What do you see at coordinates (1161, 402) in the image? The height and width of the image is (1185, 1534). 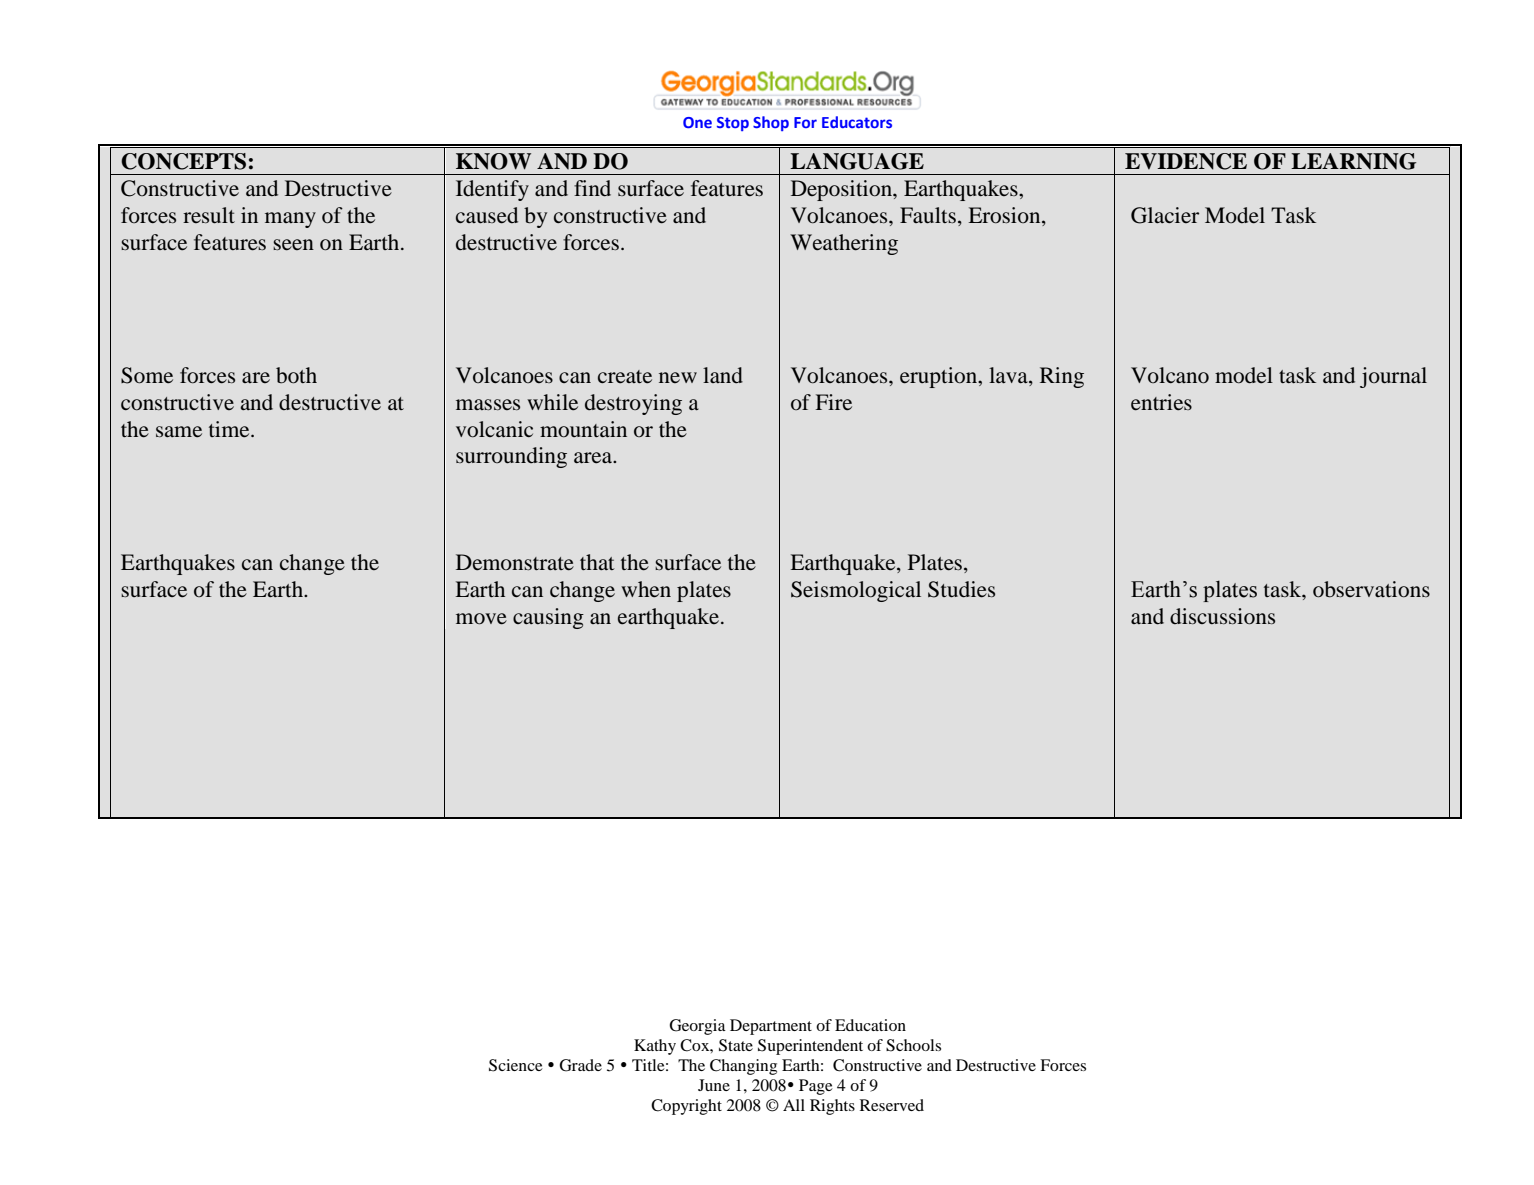 I see `entries` at bounding box center [1161, 402].
